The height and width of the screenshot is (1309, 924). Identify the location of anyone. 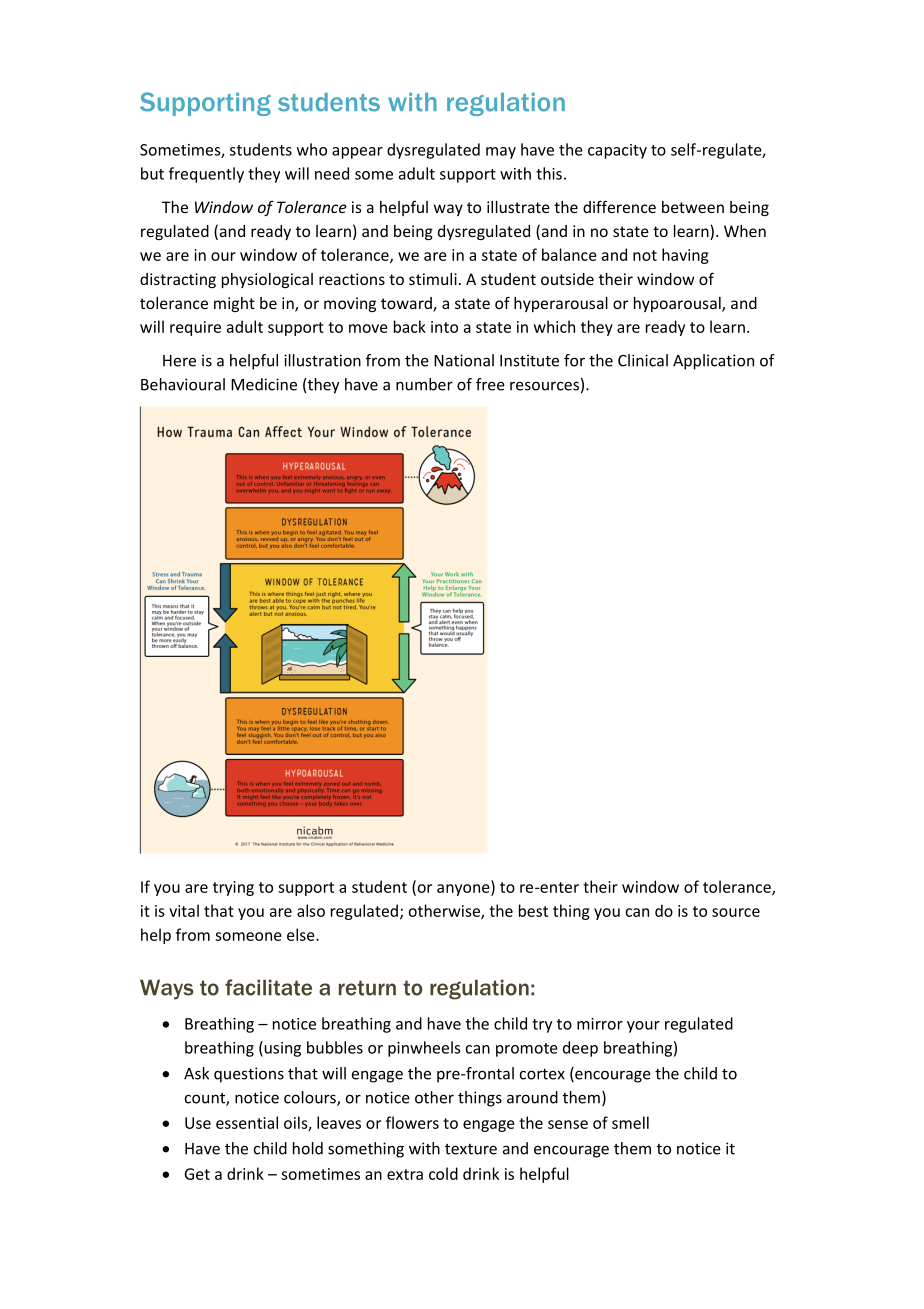
(464, 890).
